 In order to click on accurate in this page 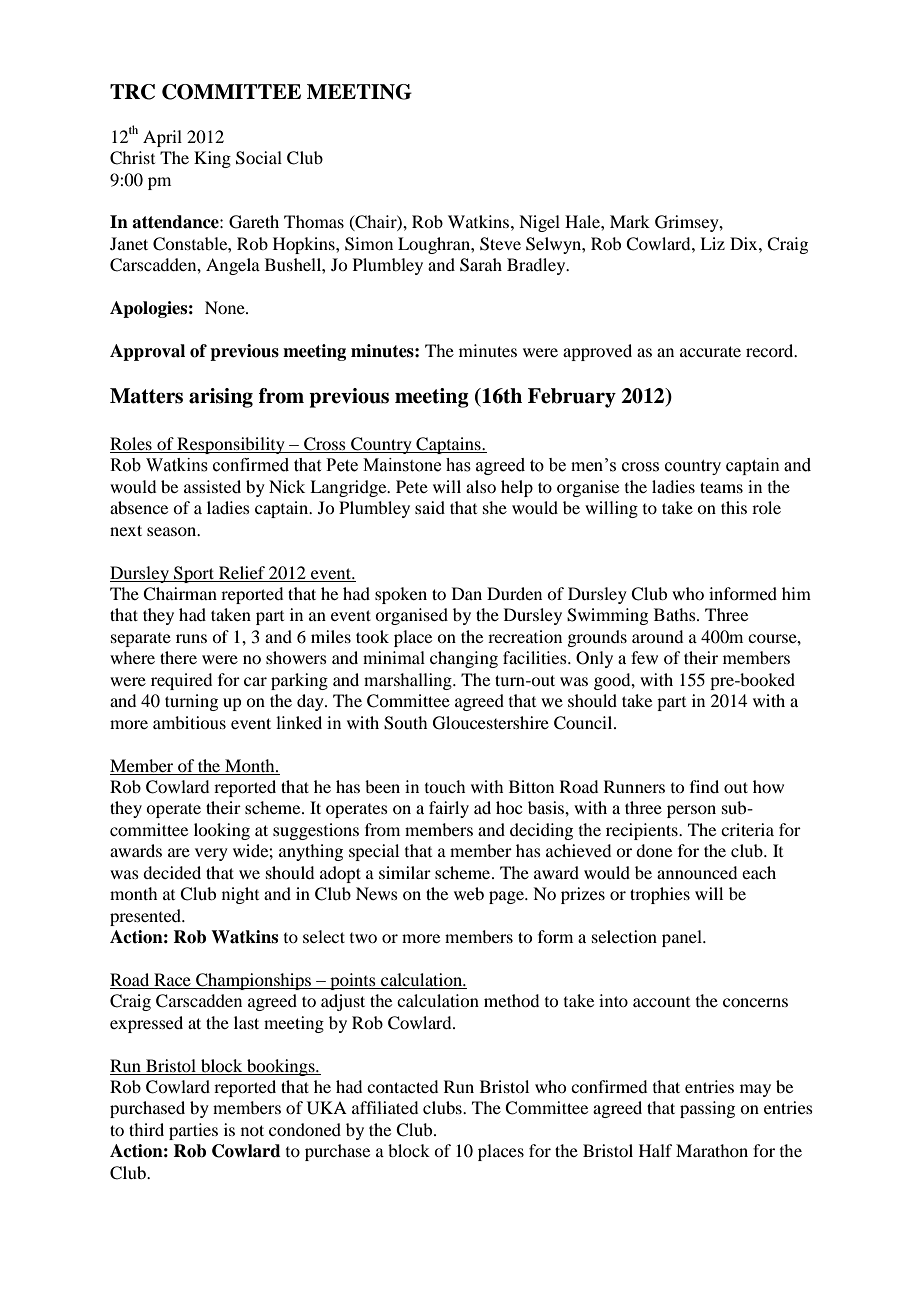, I will do `click(710, 351)`.
